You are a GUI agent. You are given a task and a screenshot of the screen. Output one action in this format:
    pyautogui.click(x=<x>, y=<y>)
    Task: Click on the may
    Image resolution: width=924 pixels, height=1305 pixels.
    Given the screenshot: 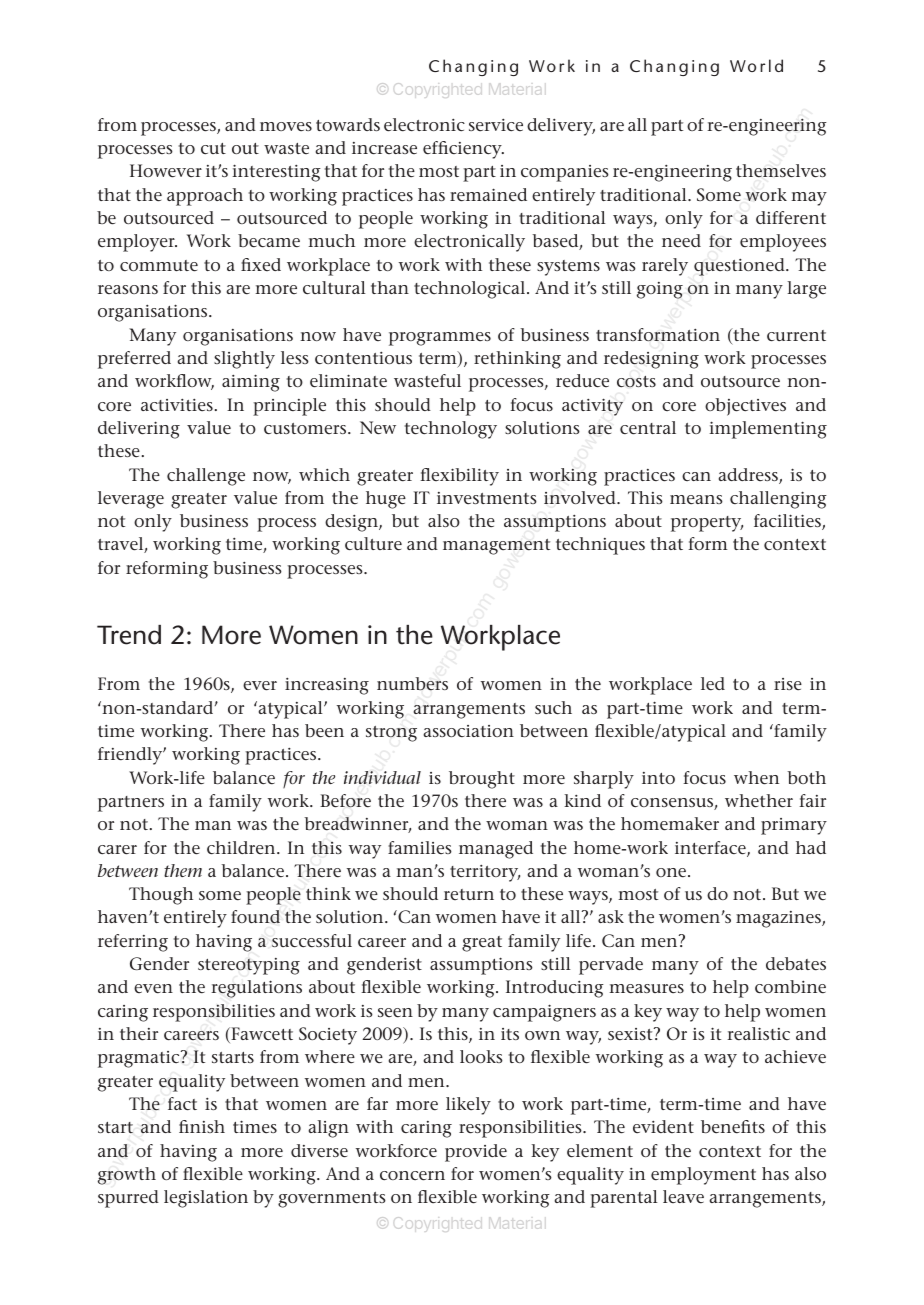 What is the action you would take?
    pyautogui.click(x=809, y=199)
